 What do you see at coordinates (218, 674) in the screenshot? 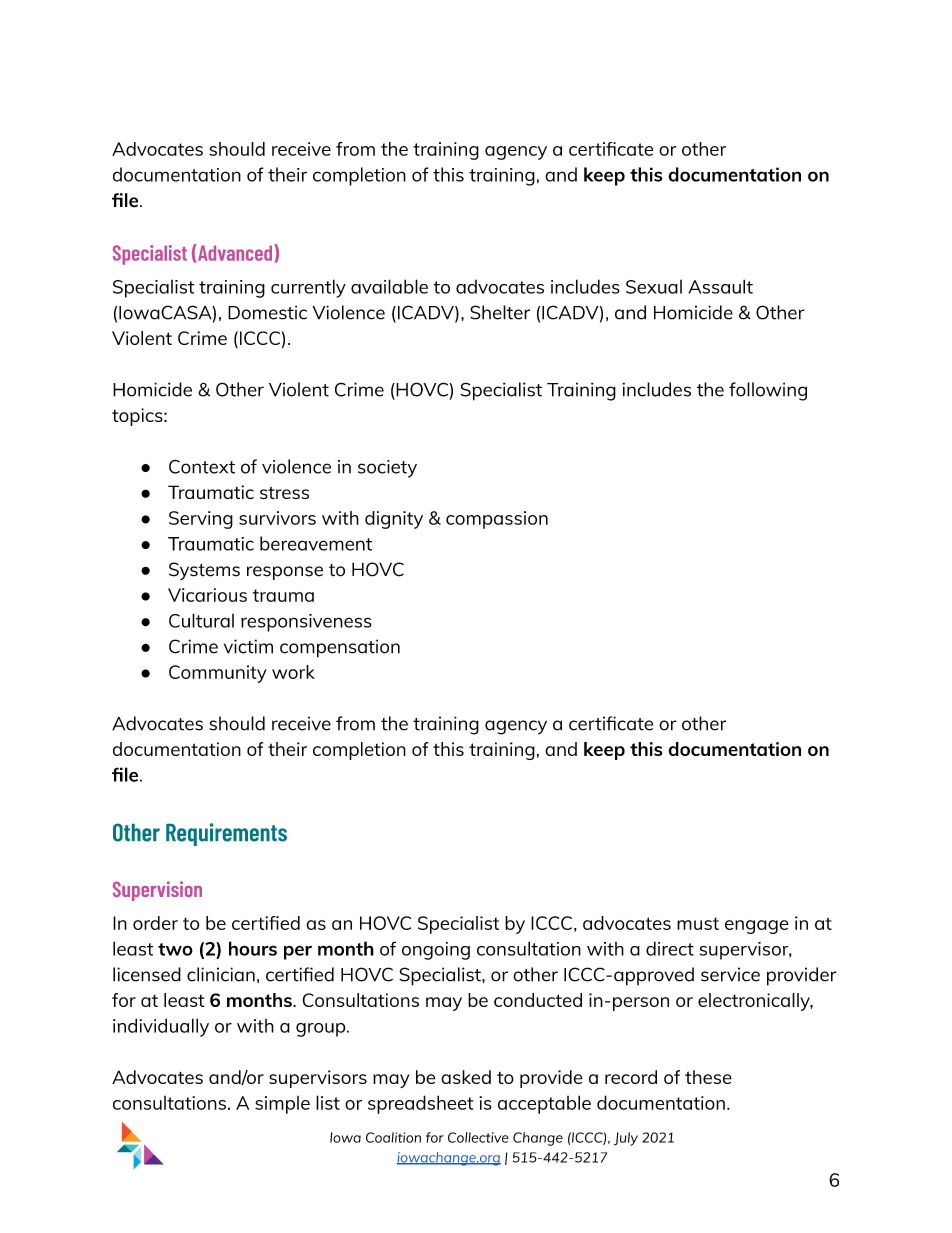
I see `Community` at bounding box center [218, 674].
